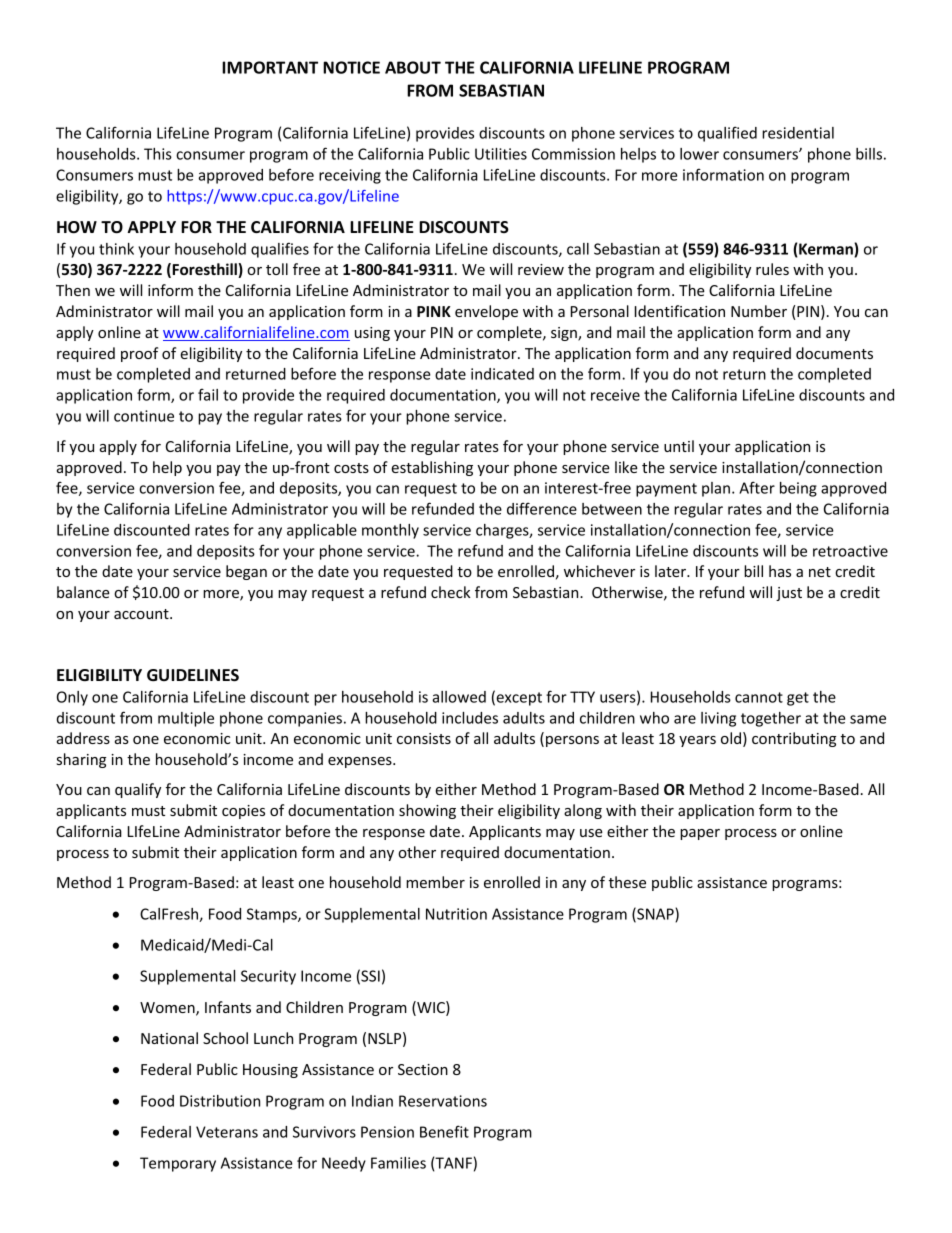 This page has height=1233, width=952. I want to click on This, so click(158, 154).
